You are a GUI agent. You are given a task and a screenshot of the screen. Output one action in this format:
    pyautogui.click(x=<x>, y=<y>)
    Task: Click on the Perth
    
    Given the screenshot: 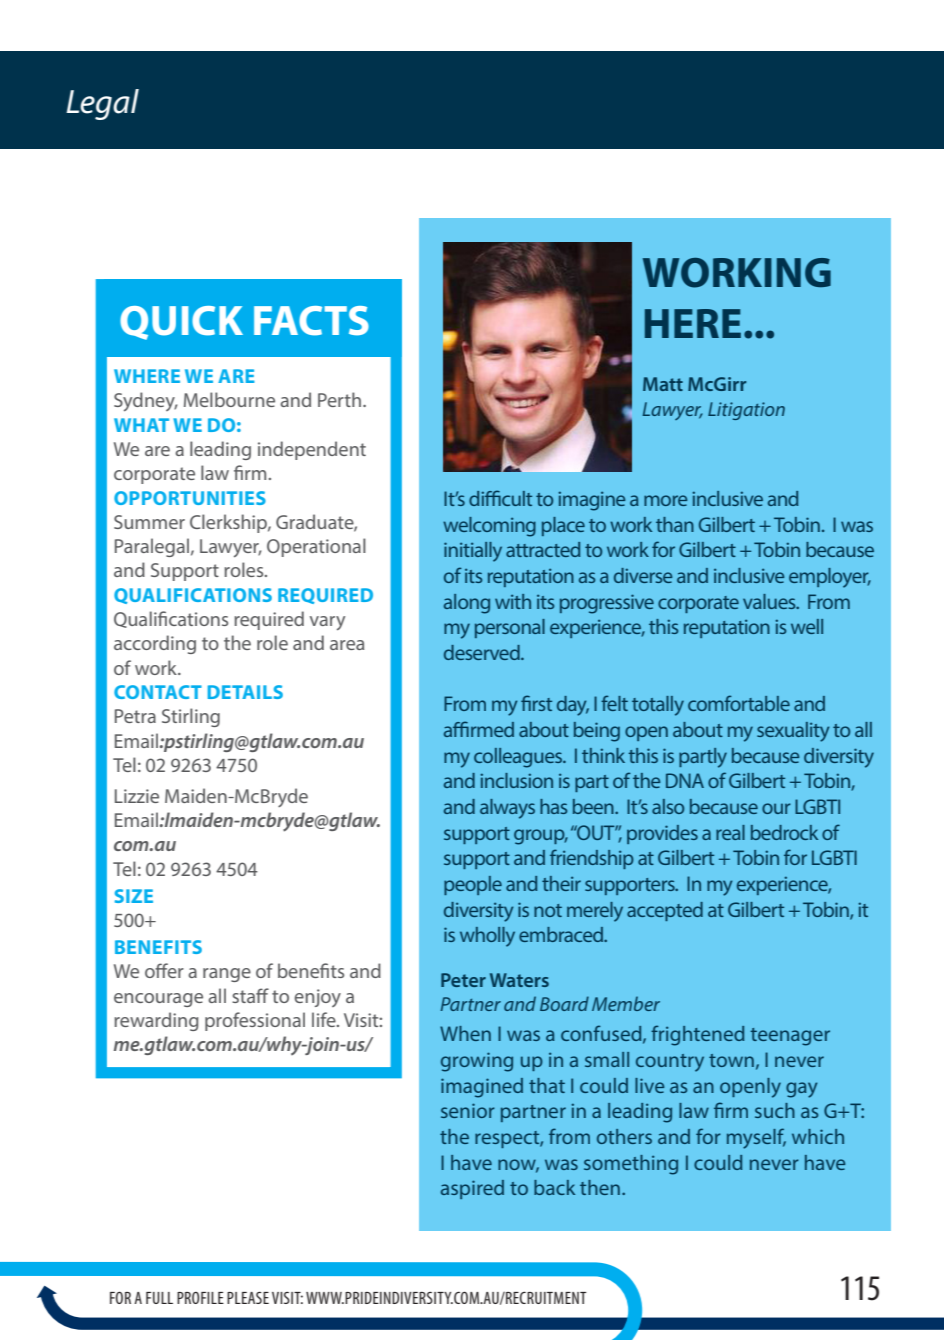 What is the action you would take?
    pyautogui.click(x=339, y=399)
